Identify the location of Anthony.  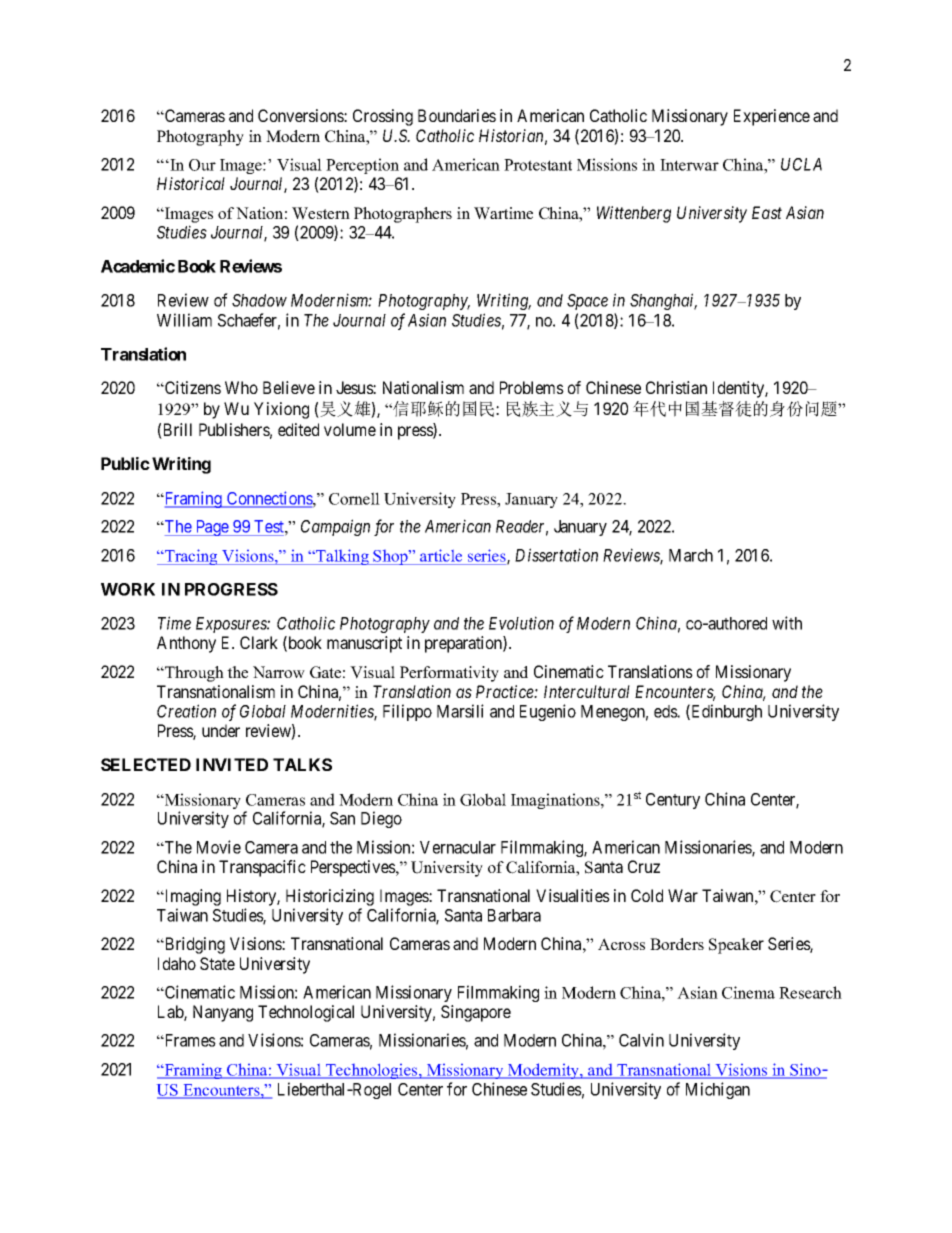
(186, 644).
